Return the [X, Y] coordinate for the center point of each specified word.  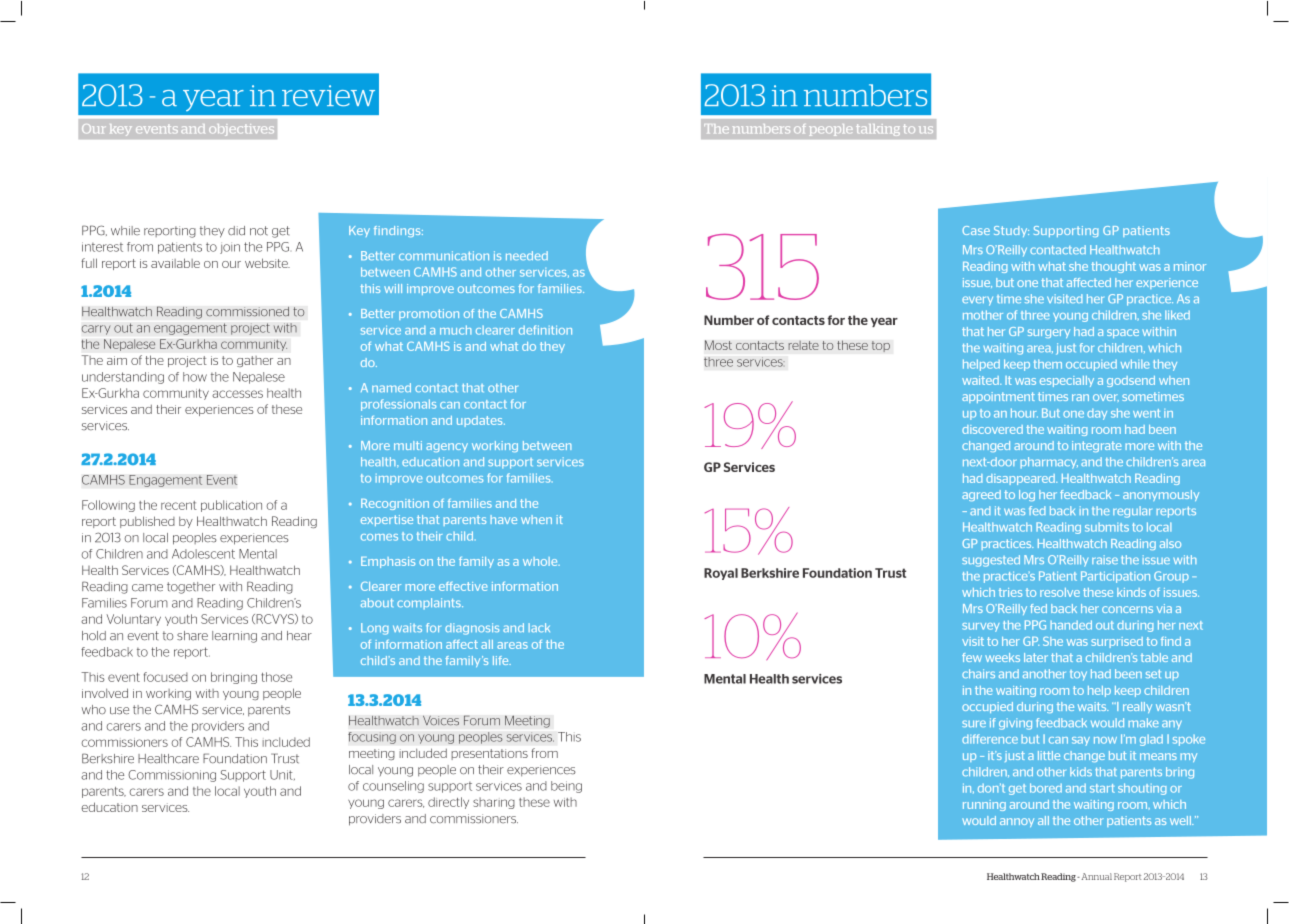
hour [1024, 413]
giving [1015, 724]
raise [1105, 559]
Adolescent [203, 554]
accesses [237, 394]
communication [444, 255]
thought [1113, 267]
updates [481, 421]
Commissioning [172, 776]
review [328, 95]
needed [527, 255]
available [175, 263]
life [502, 660]
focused [166, 677]
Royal [721, 574]
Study [1011, 231]
